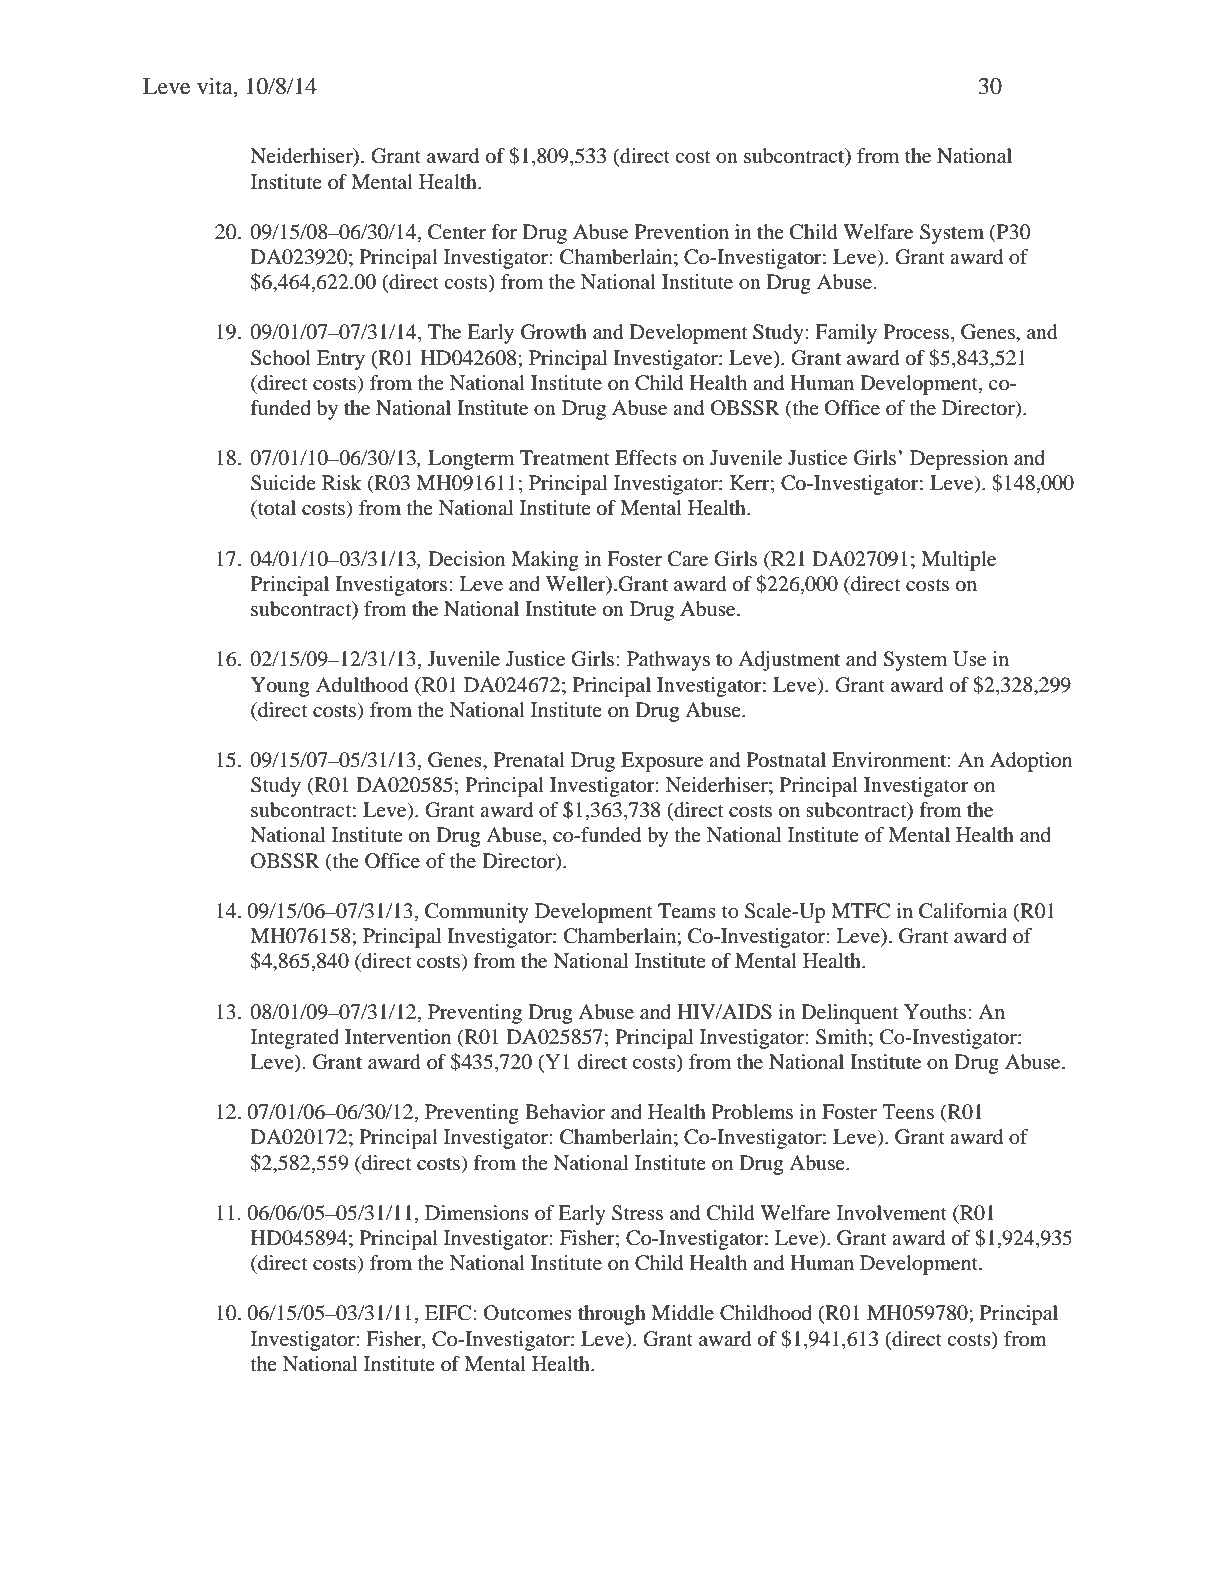  I want to click on Youths, so click(936, 1011).
